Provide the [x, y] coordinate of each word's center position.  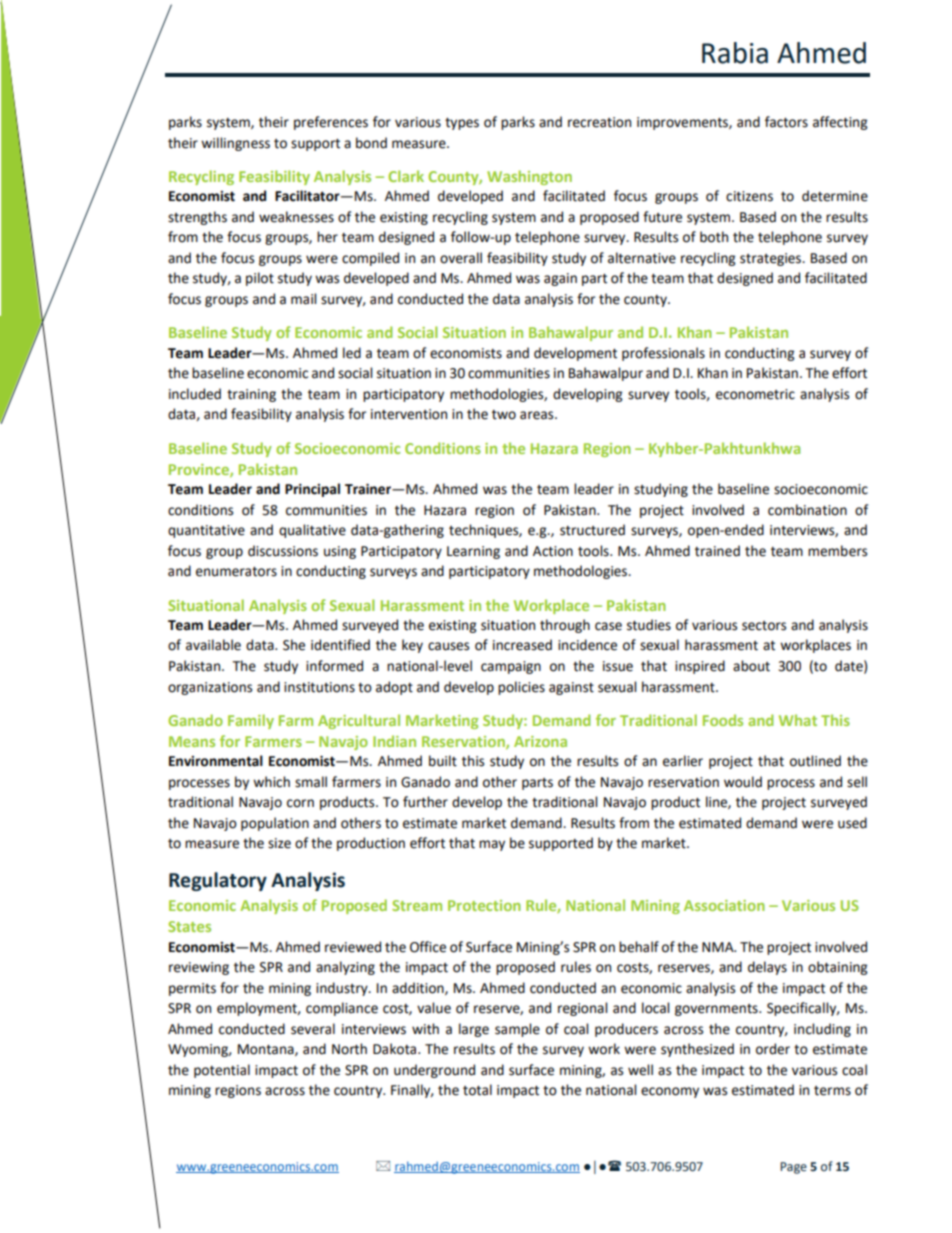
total [477, 1090]
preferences [331, 123]
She [294, 645]
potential [222, 1071]
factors [786, 122]
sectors [764, 626]
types [462, 124]
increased [522, 645]
